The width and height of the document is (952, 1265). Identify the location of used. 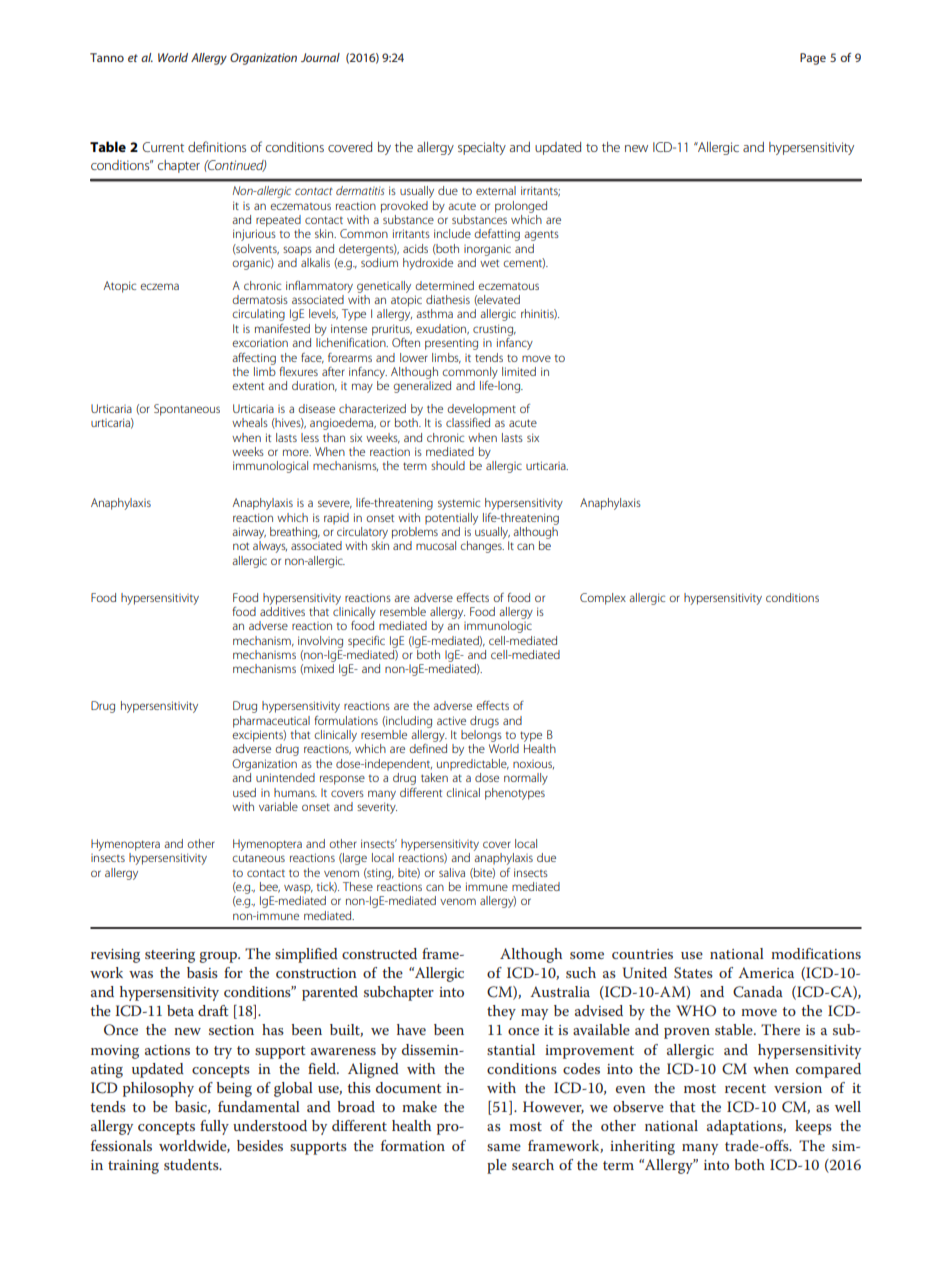
(244, 792).
